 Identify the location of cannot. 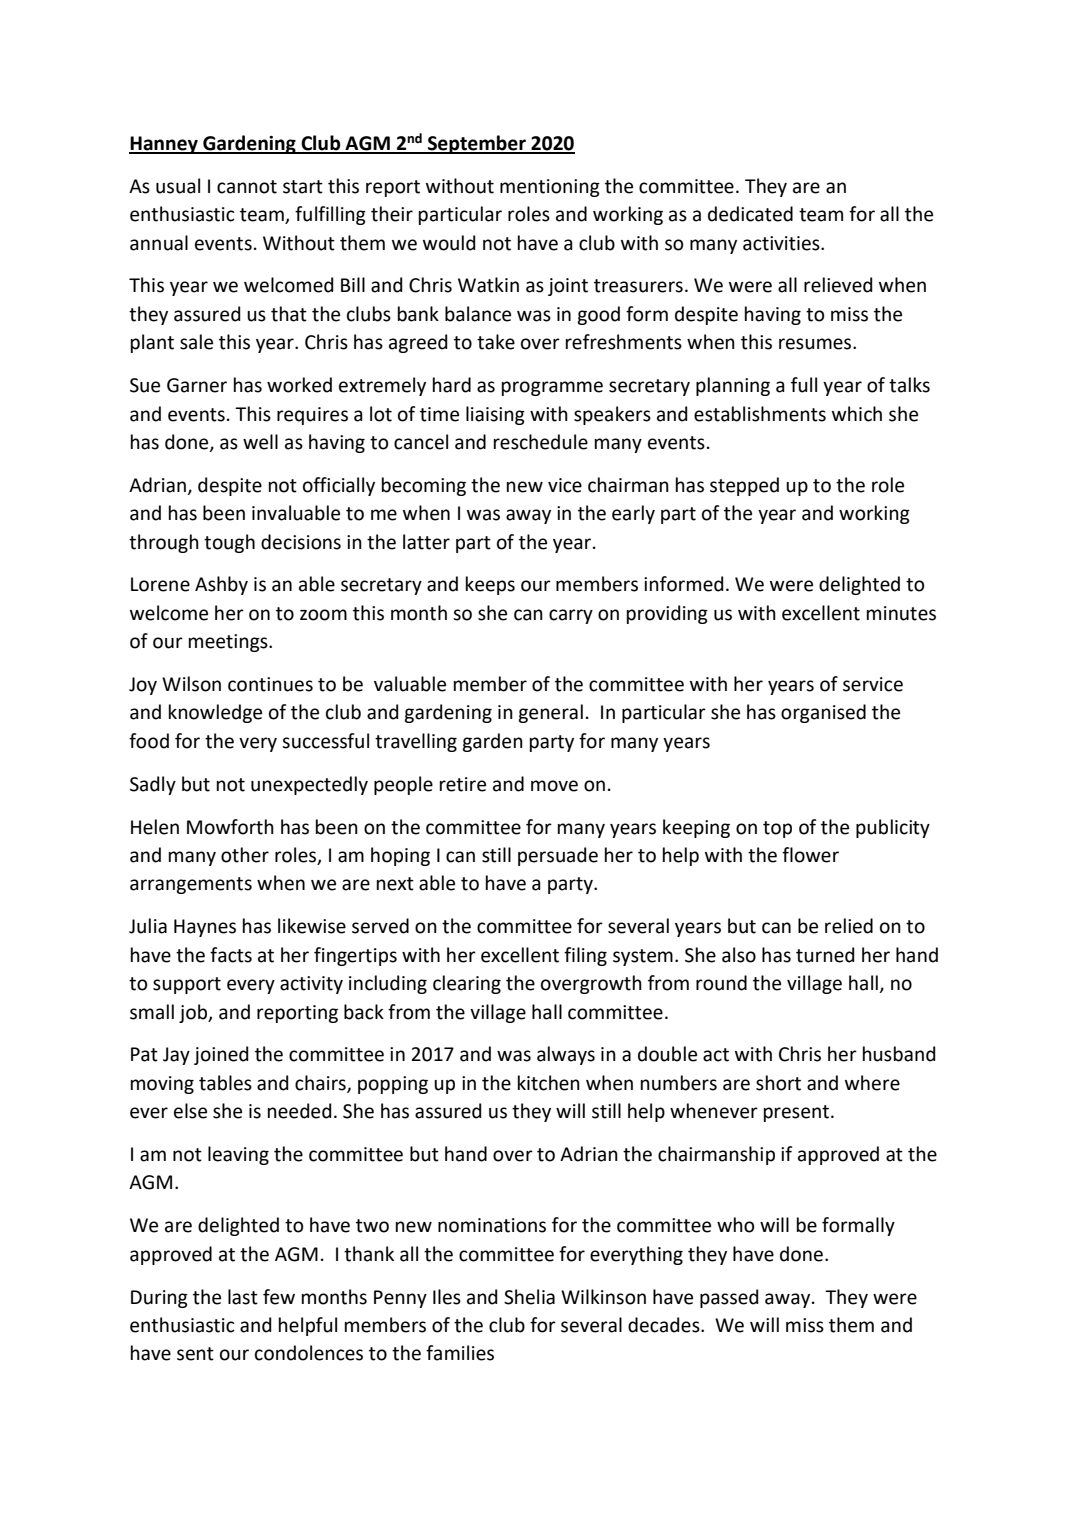
(247, 187).
